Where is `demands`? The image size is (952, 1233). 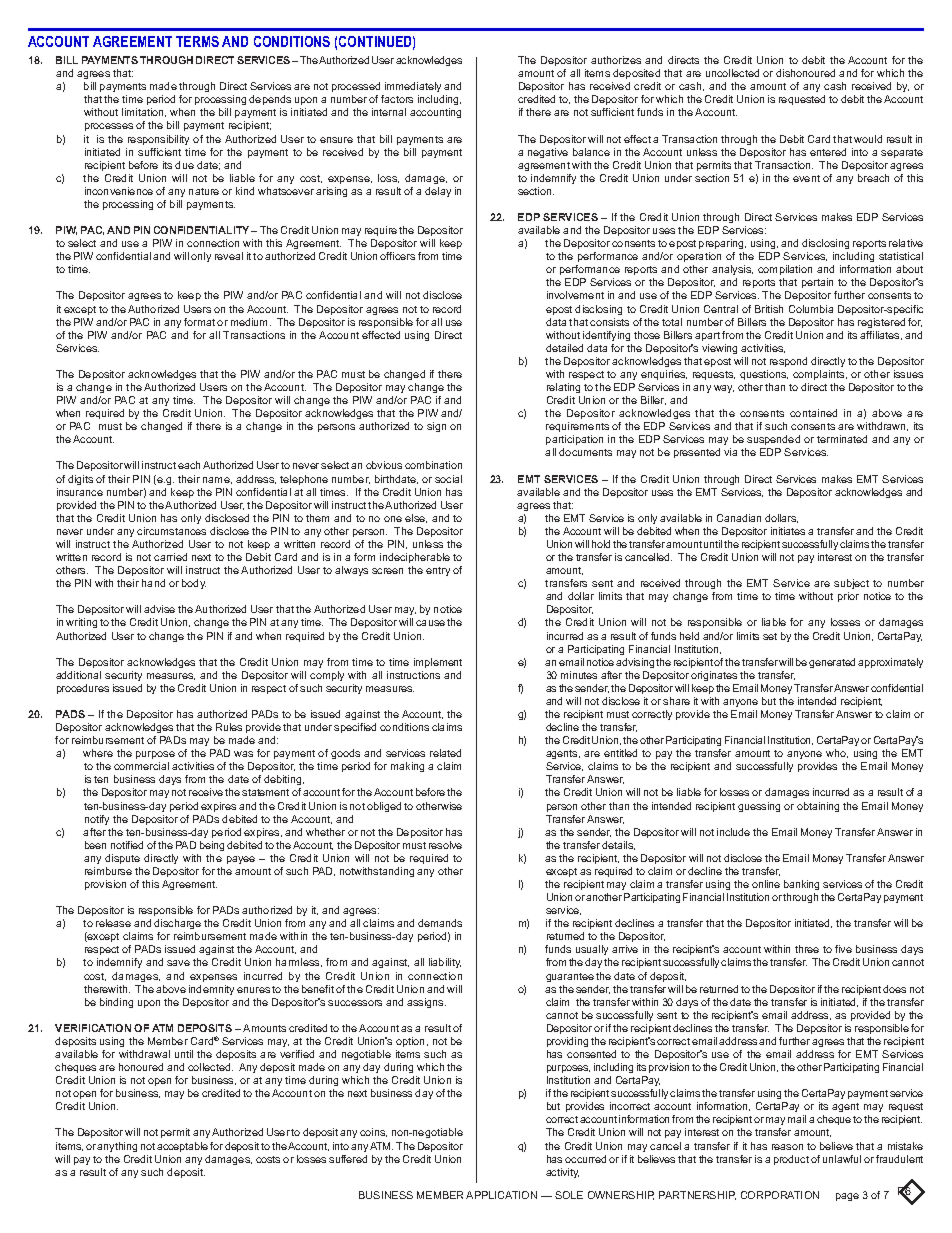 demands is located at coordinates (440, 923).
